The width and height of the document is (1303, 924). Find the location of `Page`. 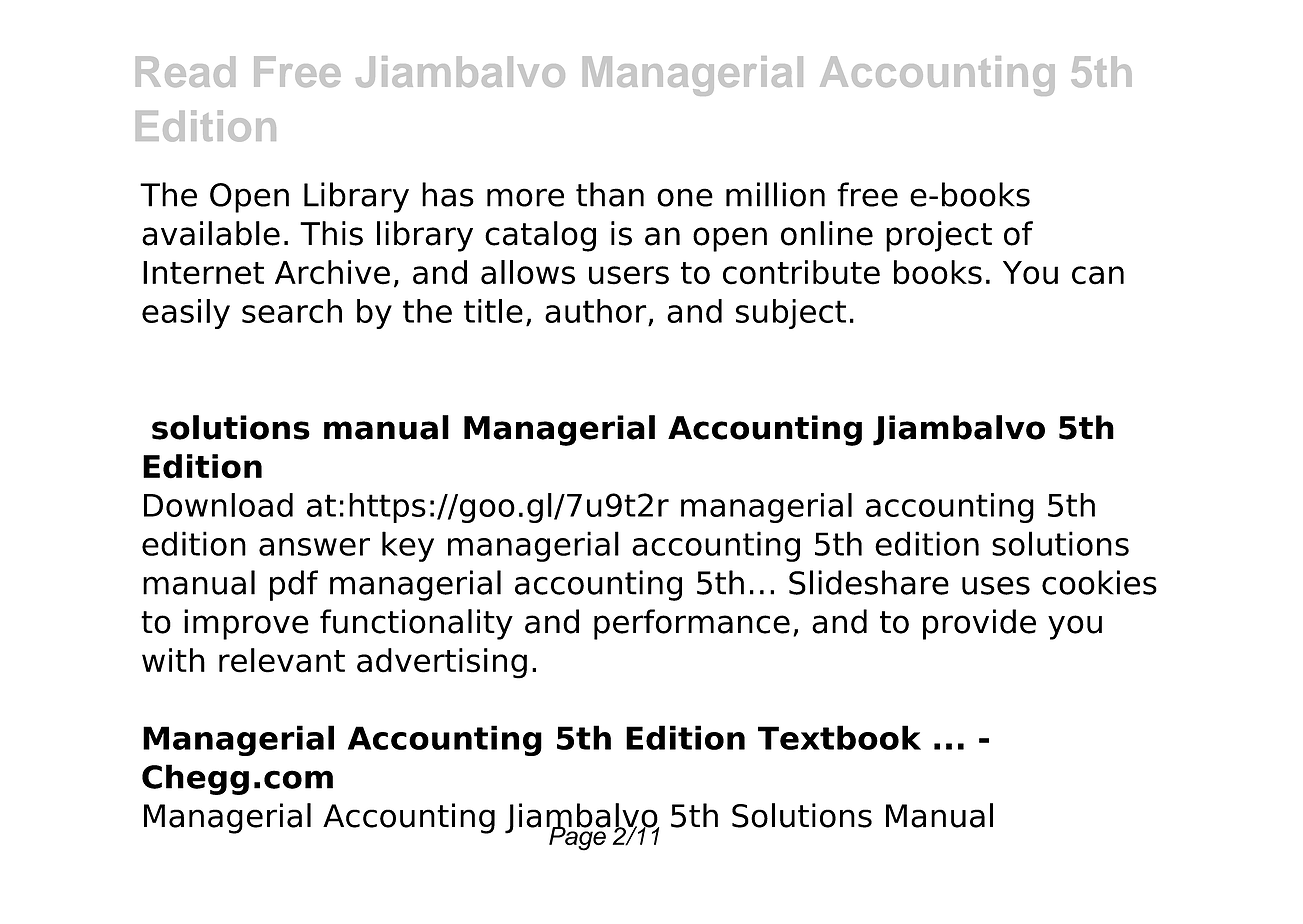

Page is located at coordinates (577, 837).
